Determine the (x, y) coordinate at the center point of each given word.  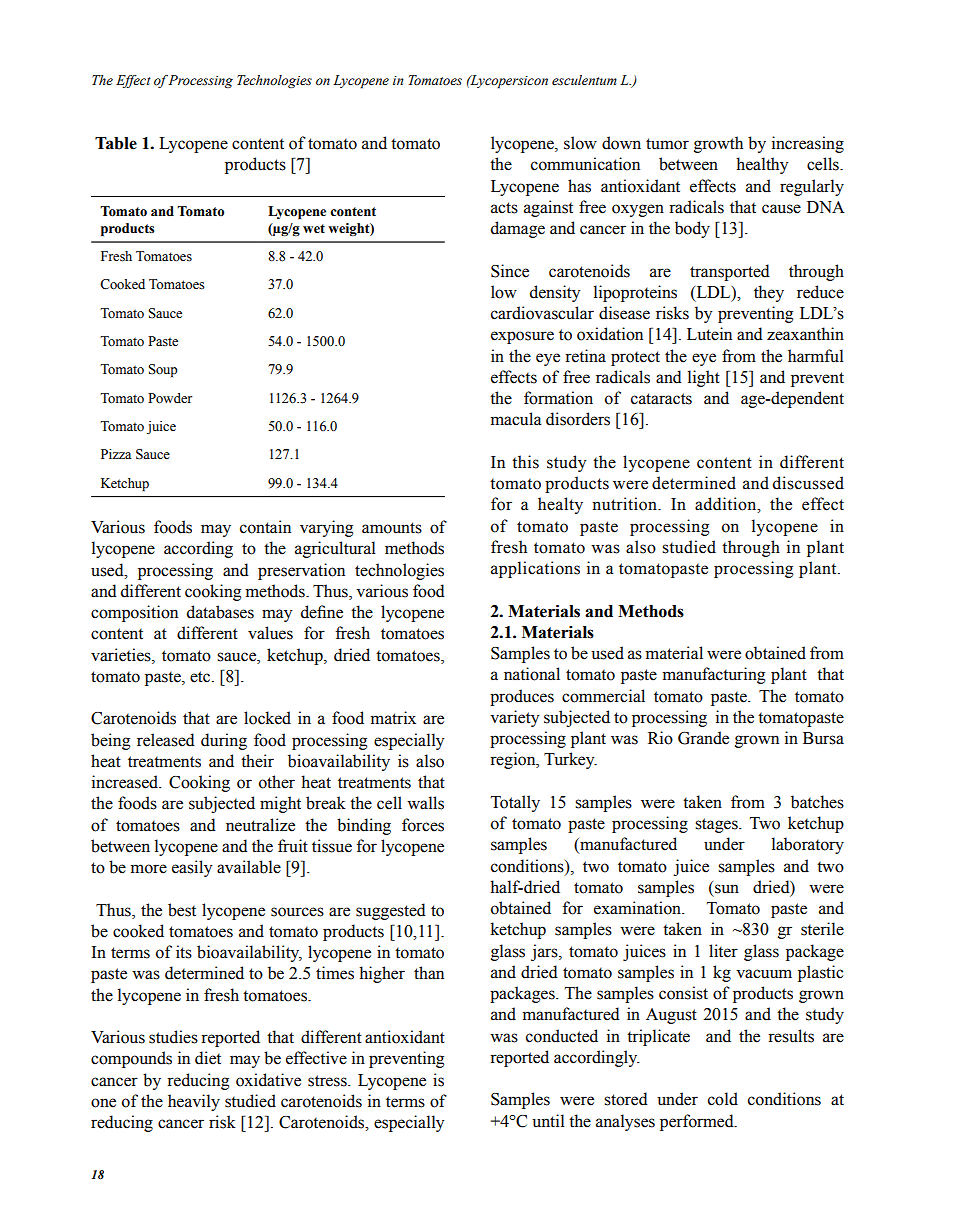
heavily (194, 1102)
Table (116, 143)
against (548, 208)
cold (723, 1099)
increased (126, 782)
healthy (762, 165)
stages (717, 825)
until (548, 1121)
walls (425, 803)
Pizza (116, 454)
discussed (808, 483)
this (525, 462)
